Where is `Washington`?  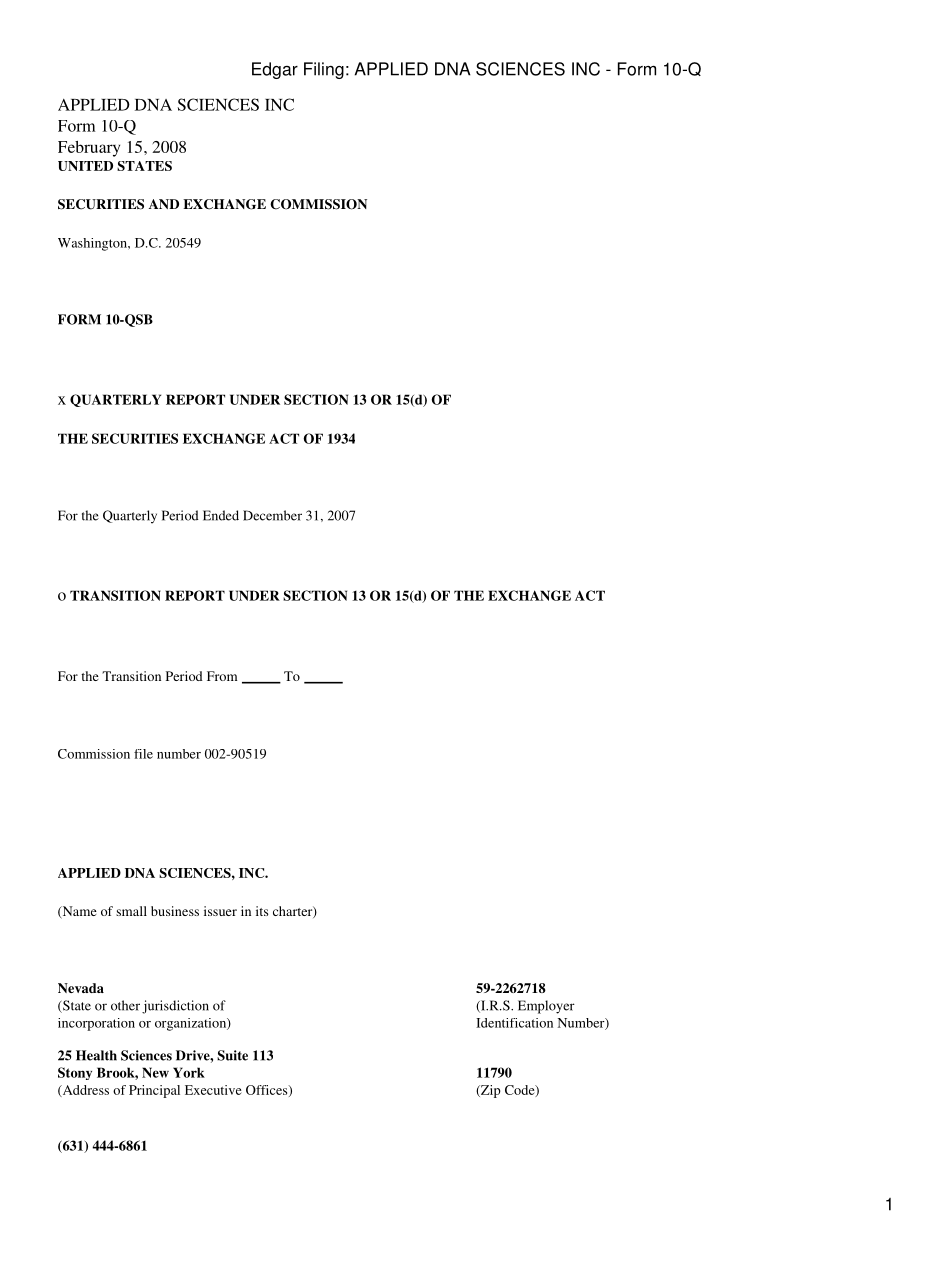
Washington is located at coordinates (93, 244).
